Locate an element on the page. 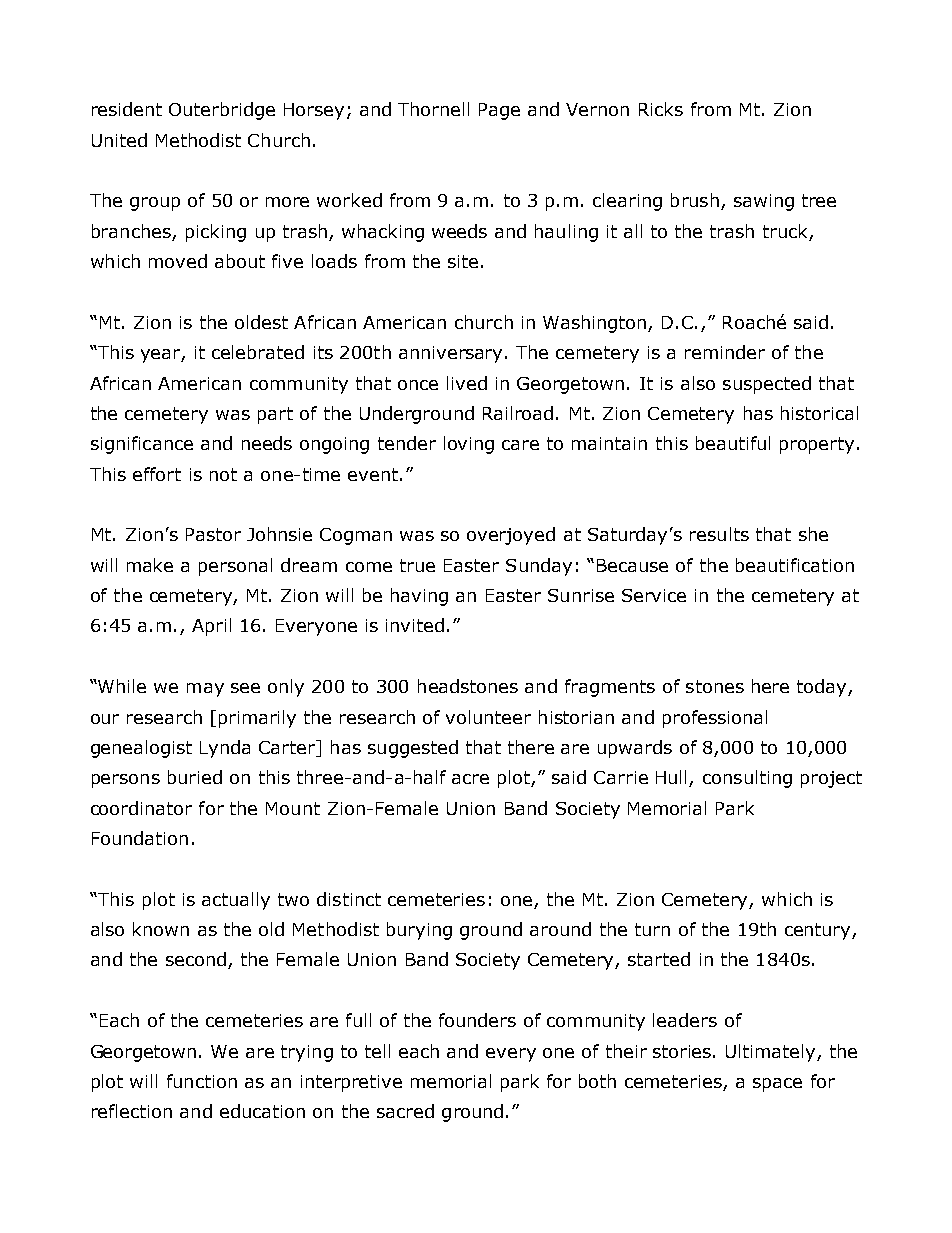 This document has width=952, height=1233. function is located at coordinates (202, 1081).
